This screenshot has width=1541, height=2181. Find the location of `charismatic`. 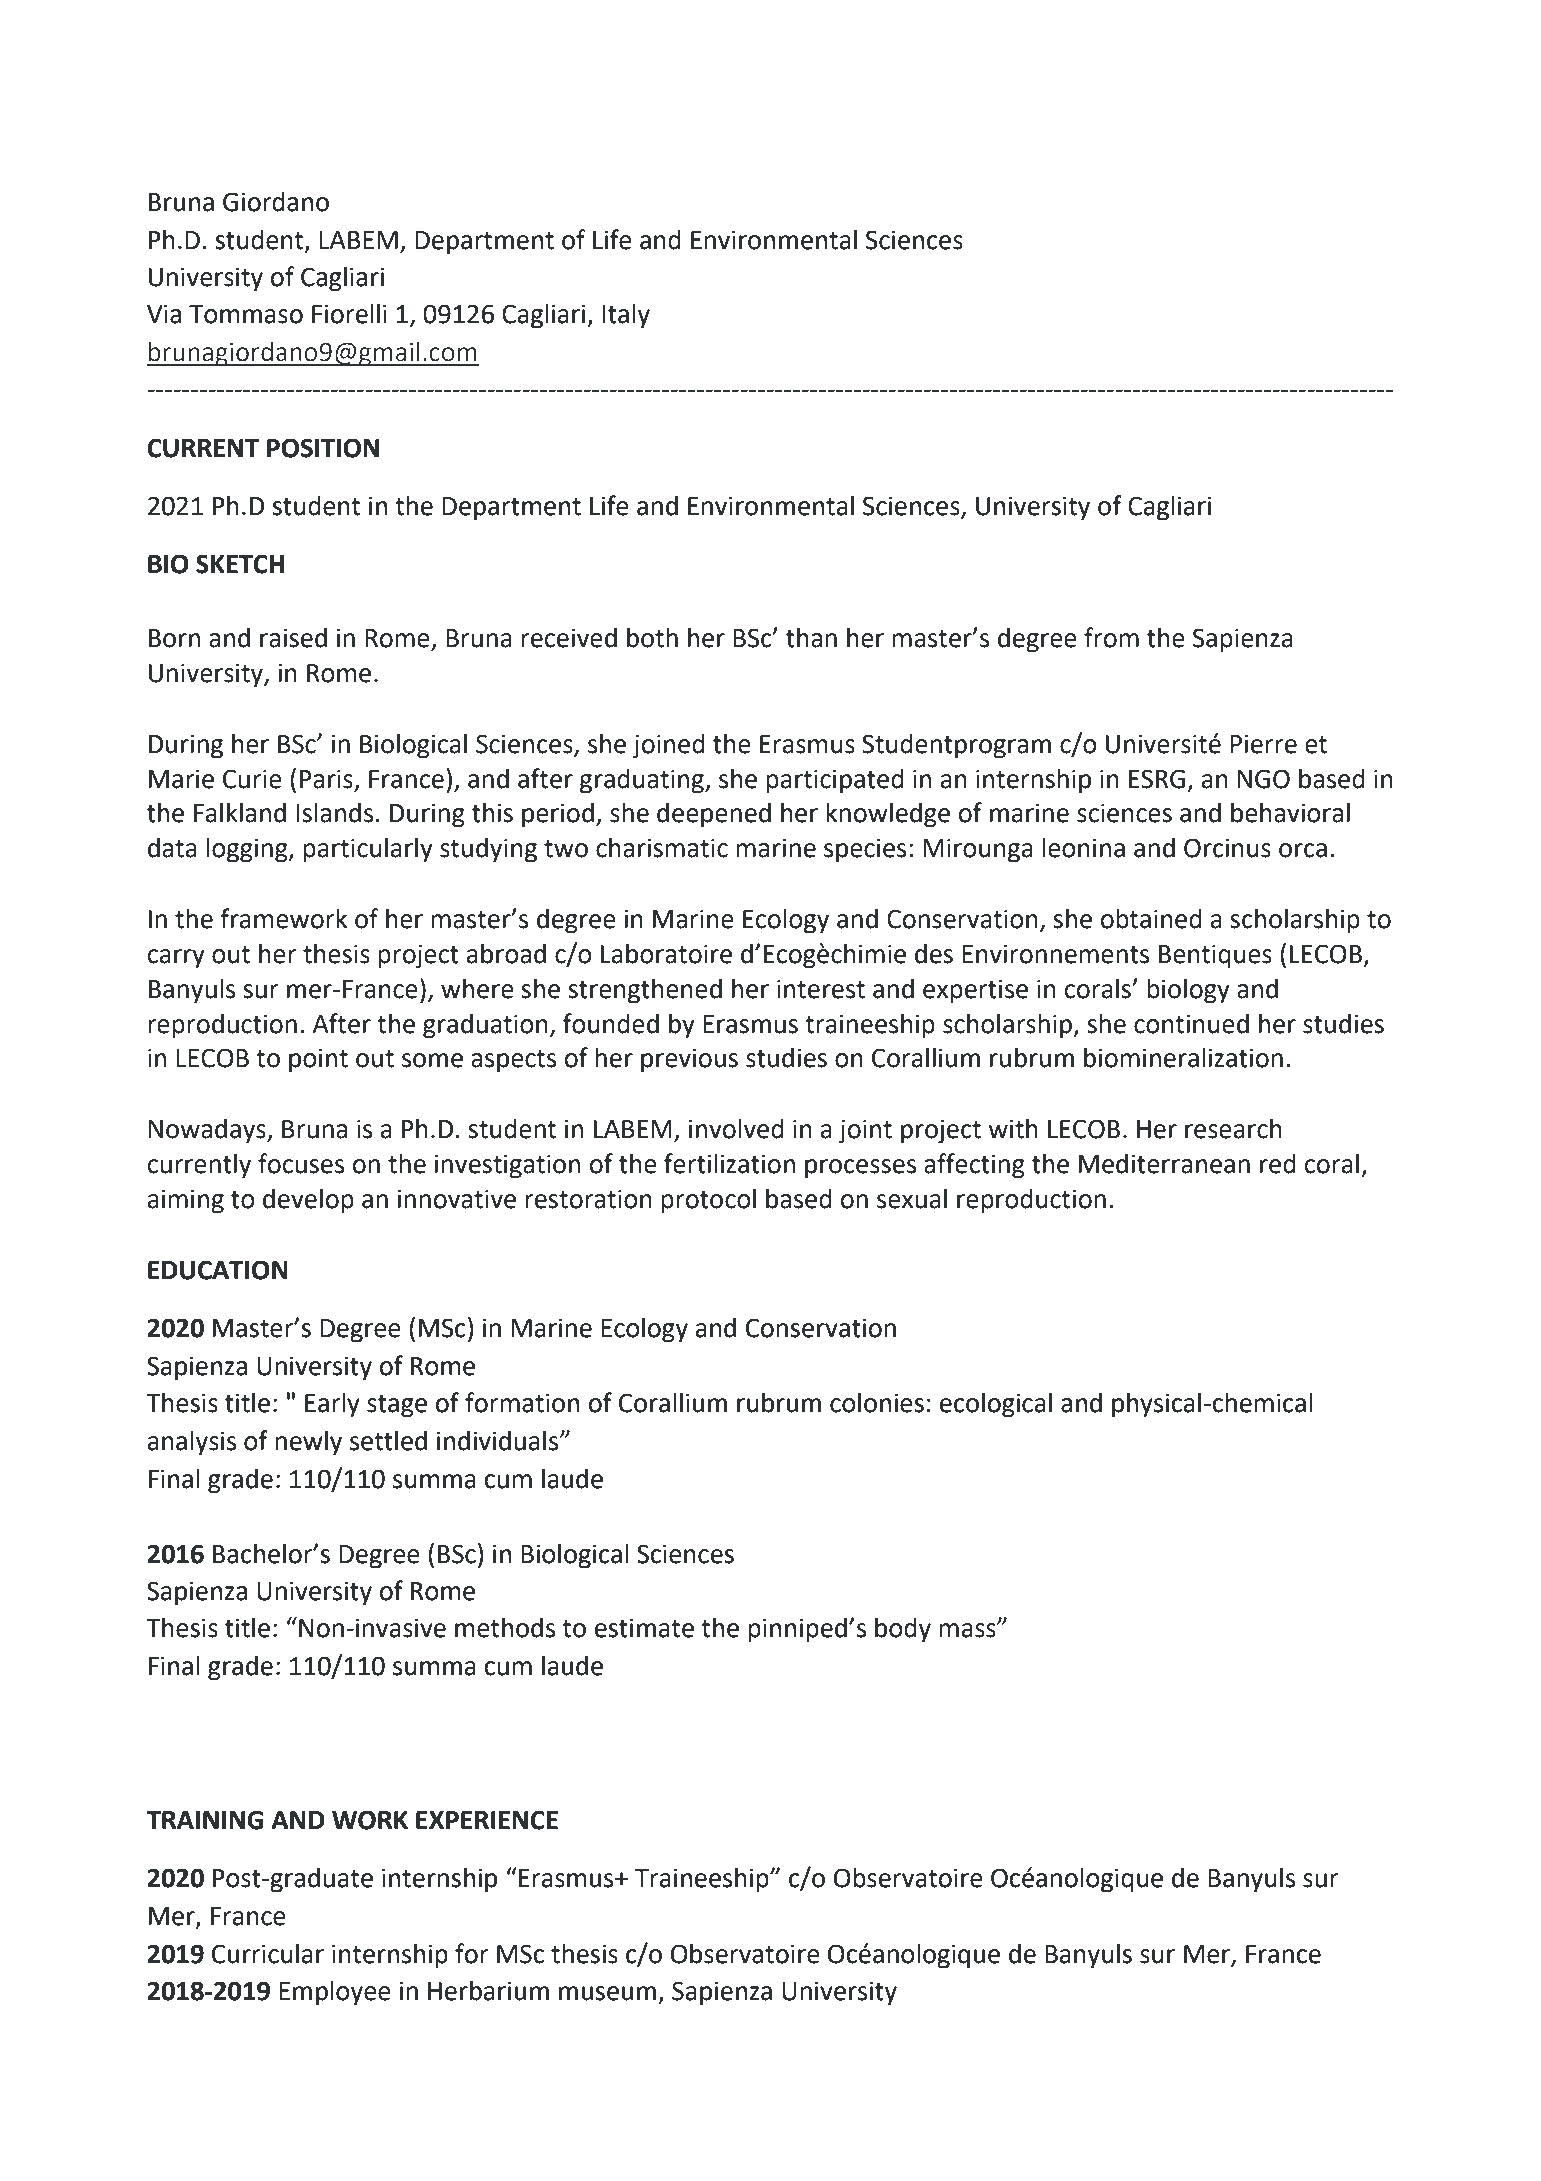

charismatic is located at coordinates (662, 847).
